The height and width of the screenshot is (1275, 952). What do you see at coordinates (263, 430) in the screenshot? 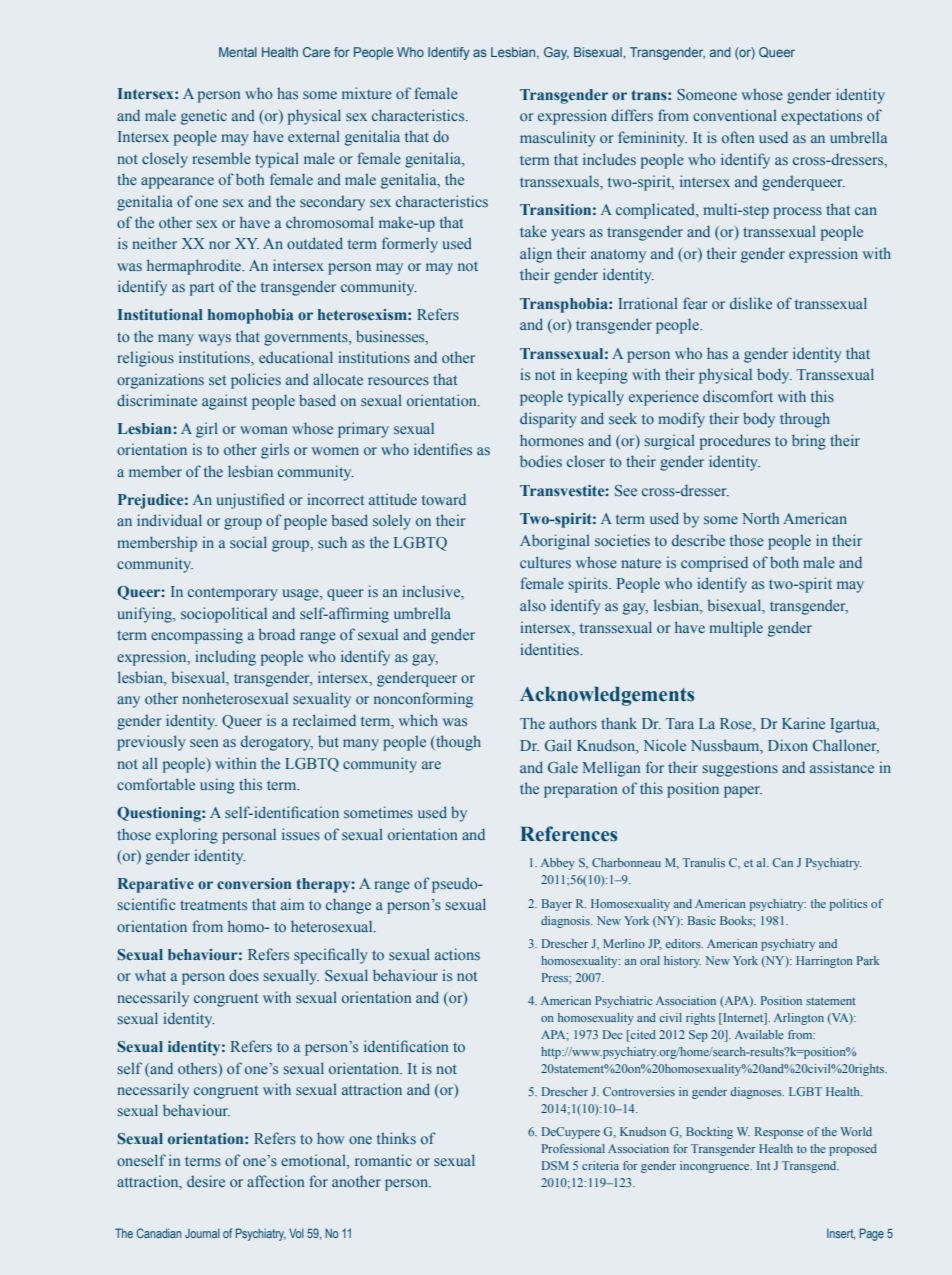
I see `woman` at bounding box center [263, 430].
